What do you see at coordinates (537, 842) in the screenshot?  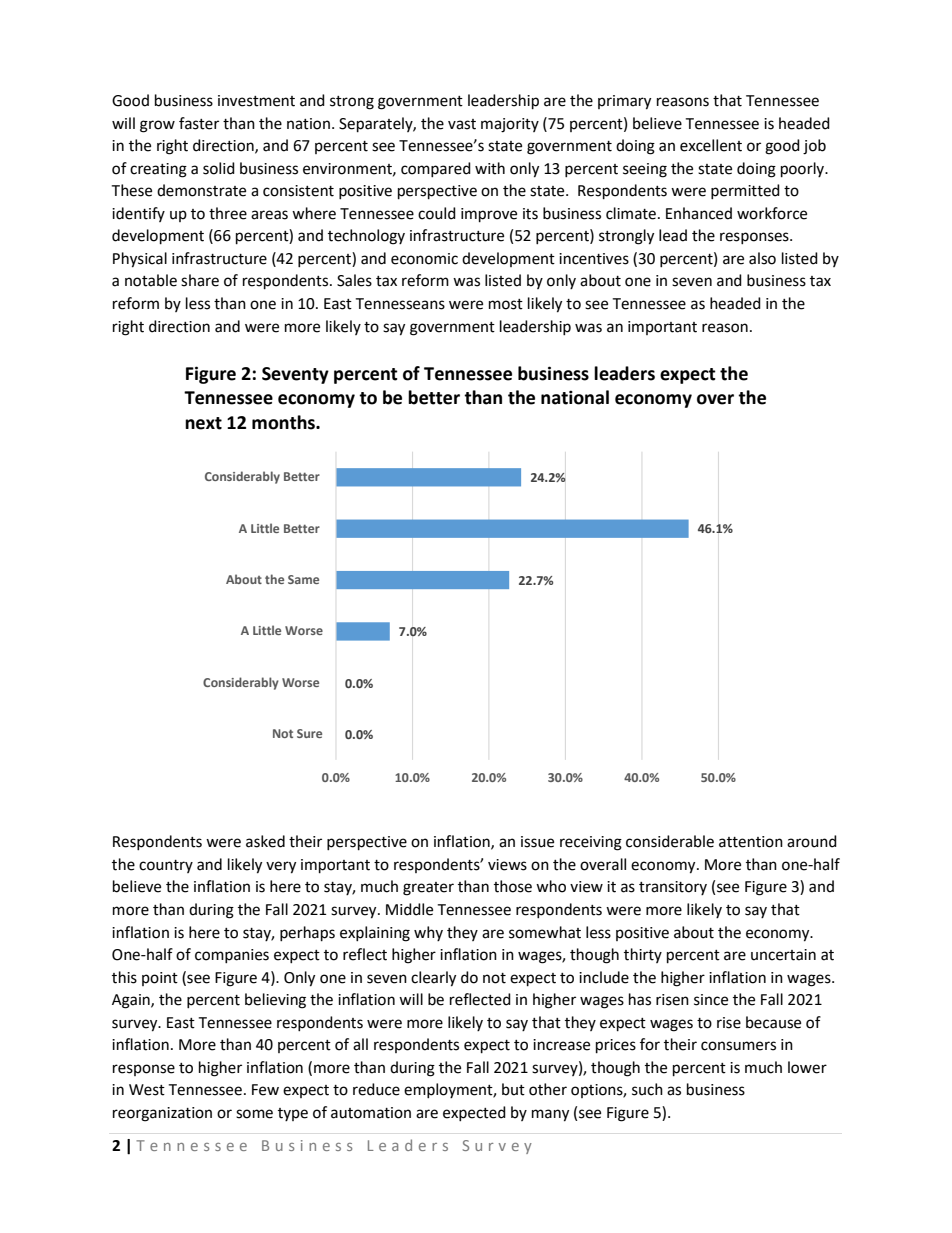 I see `issue` at bounding box center [537, 842].
